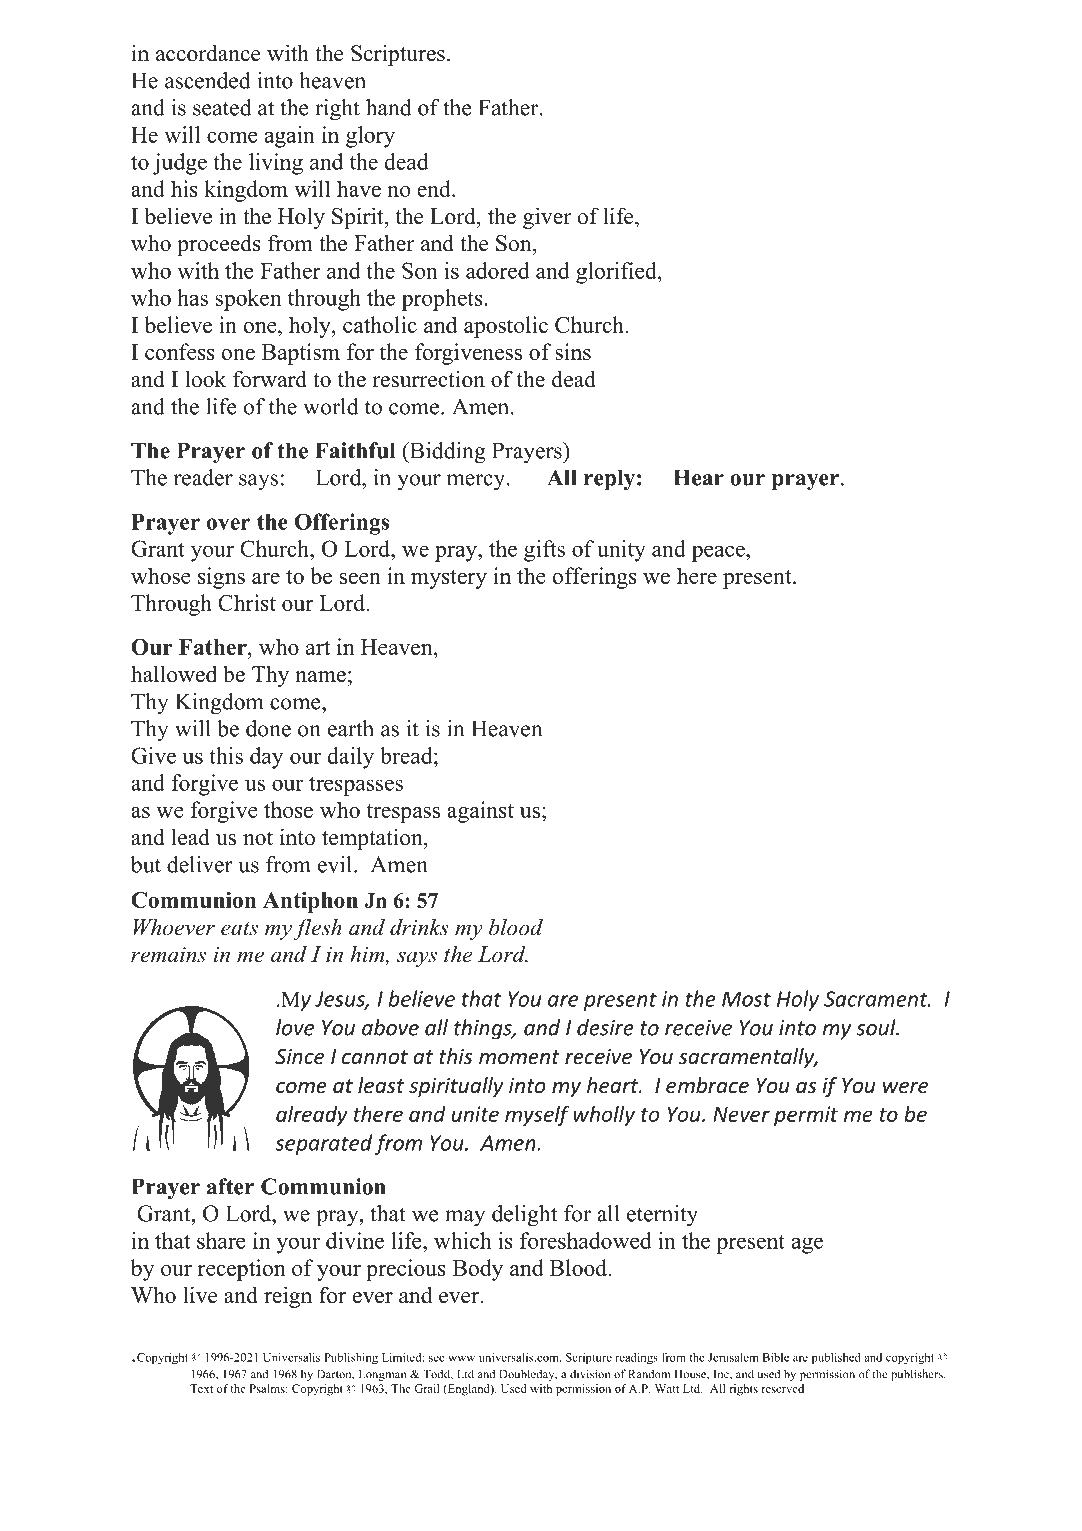 This page has height=1531, width=1082. What do you see at coordinates (573, 351) in the page?
I see `sins` at bounding box center [573, 351].
